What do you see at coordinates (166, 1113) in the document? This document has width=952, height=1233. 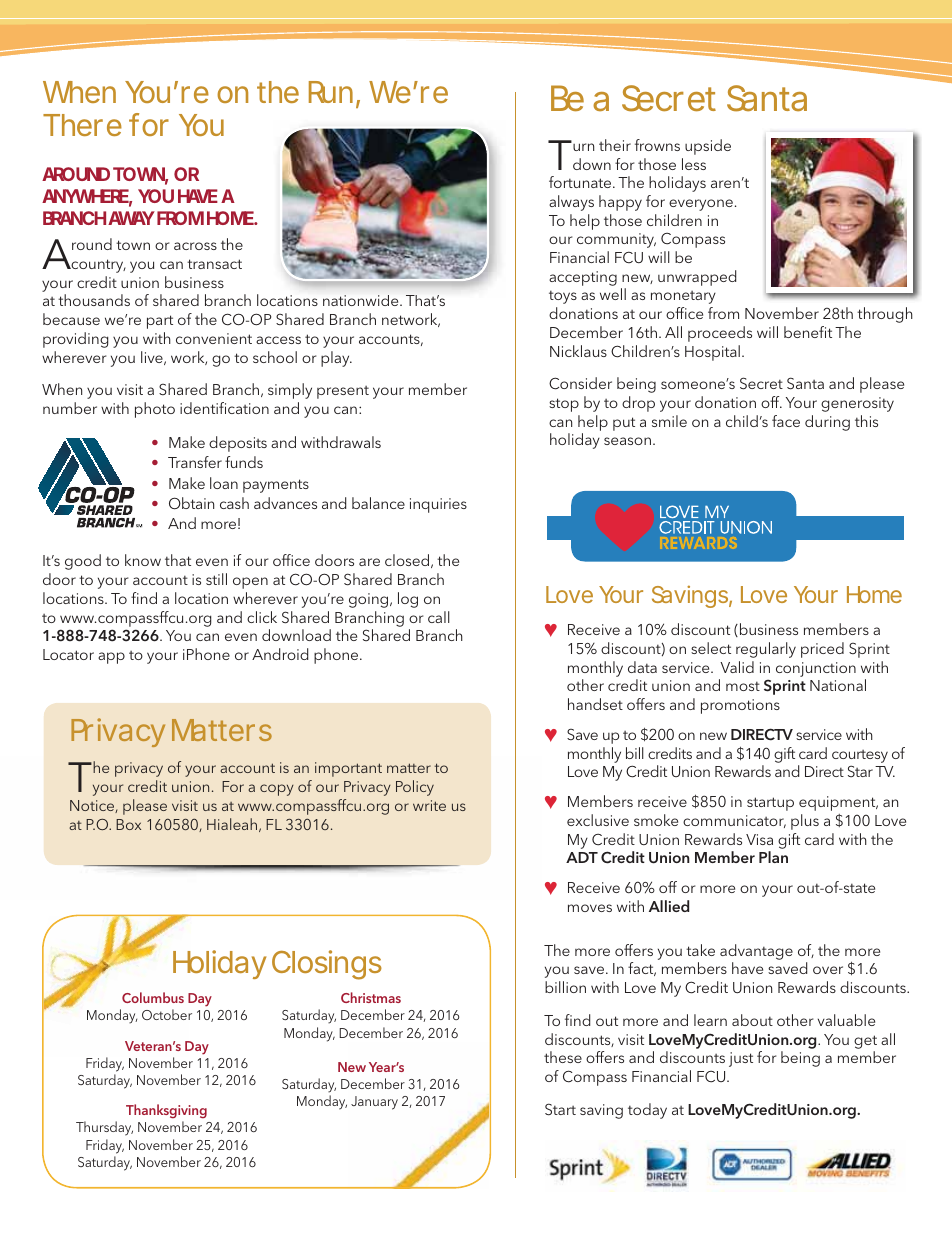 I see `Thanksgiving` at bounding box center [166, 1113].
